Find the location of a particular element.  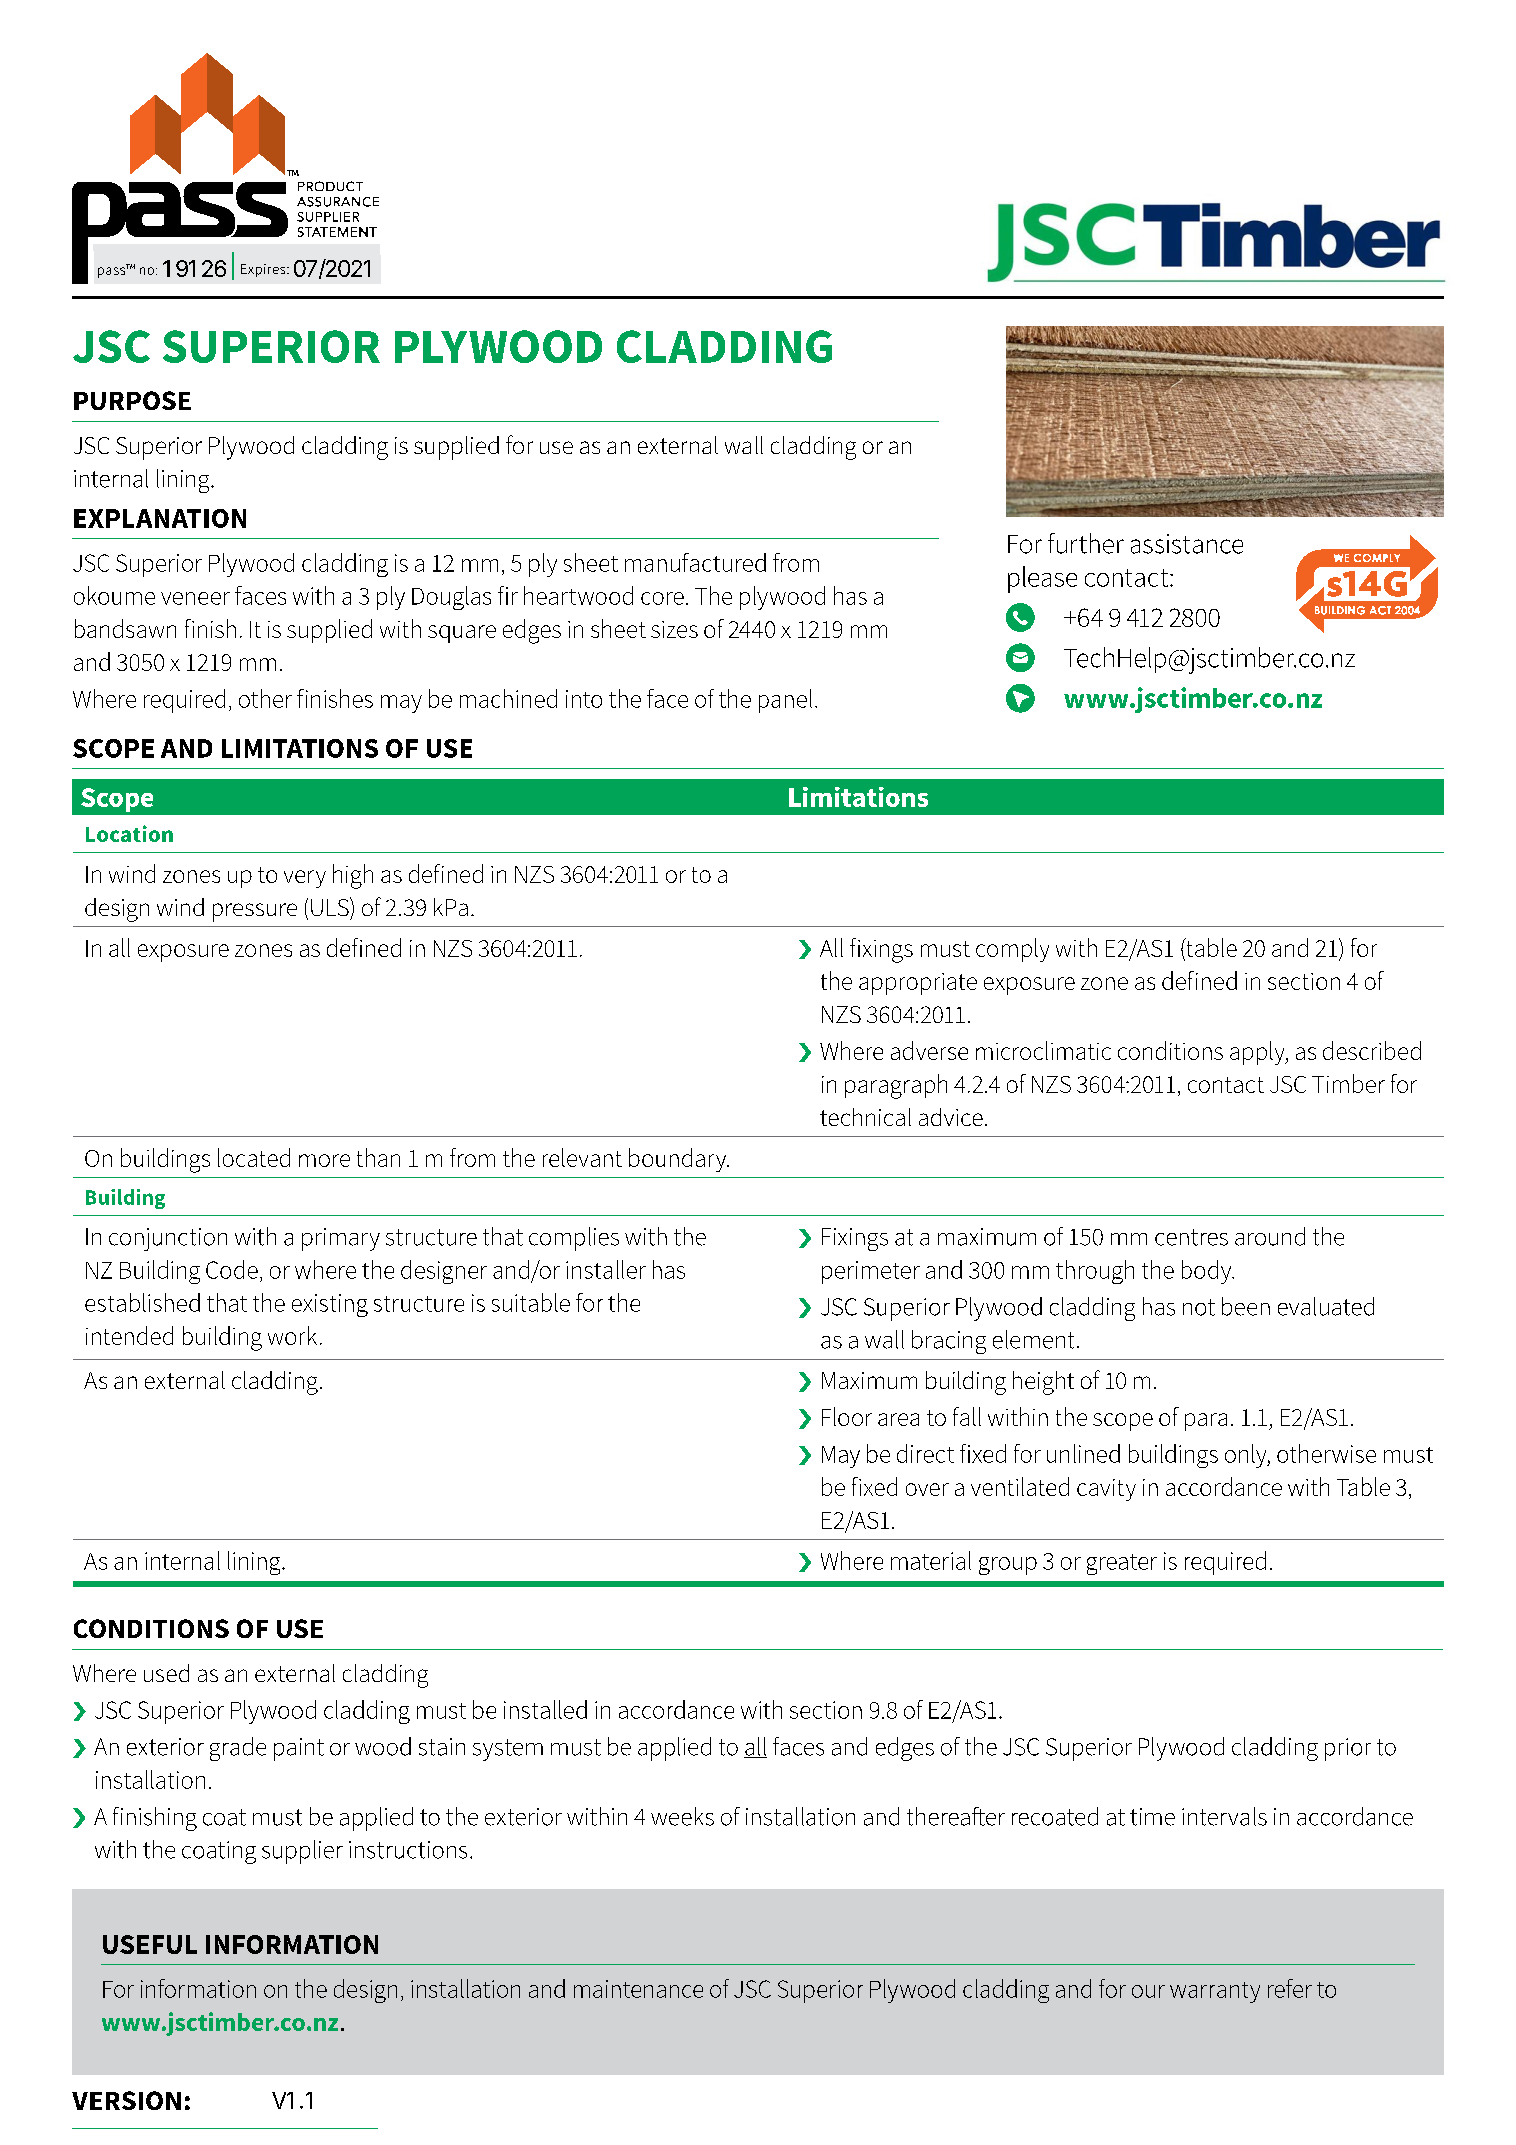

manufactured is located at coordinates (695, 562).
